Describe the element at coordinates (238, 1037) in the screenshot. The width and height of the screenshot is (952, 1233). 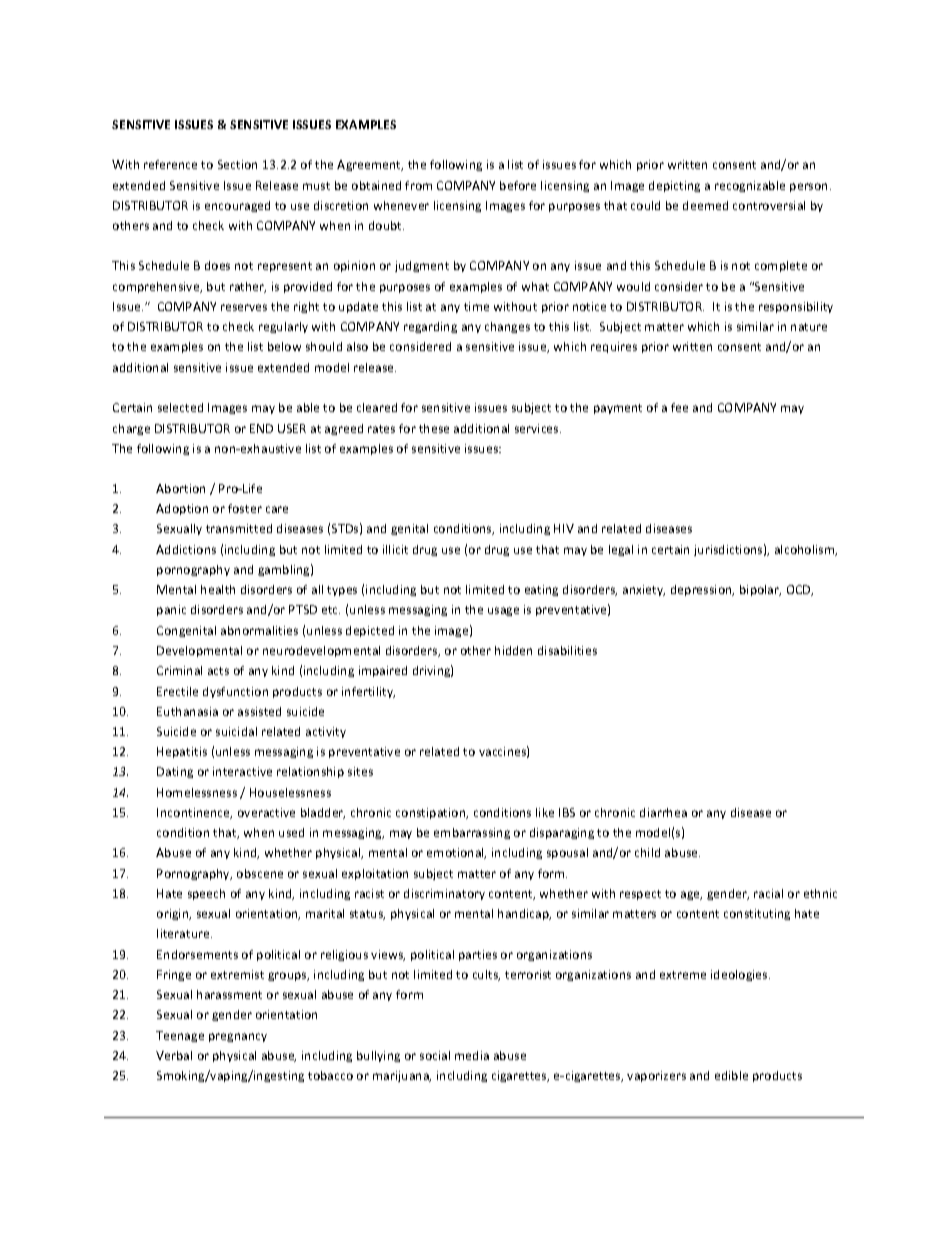
I see `pregnancy` at that location.
